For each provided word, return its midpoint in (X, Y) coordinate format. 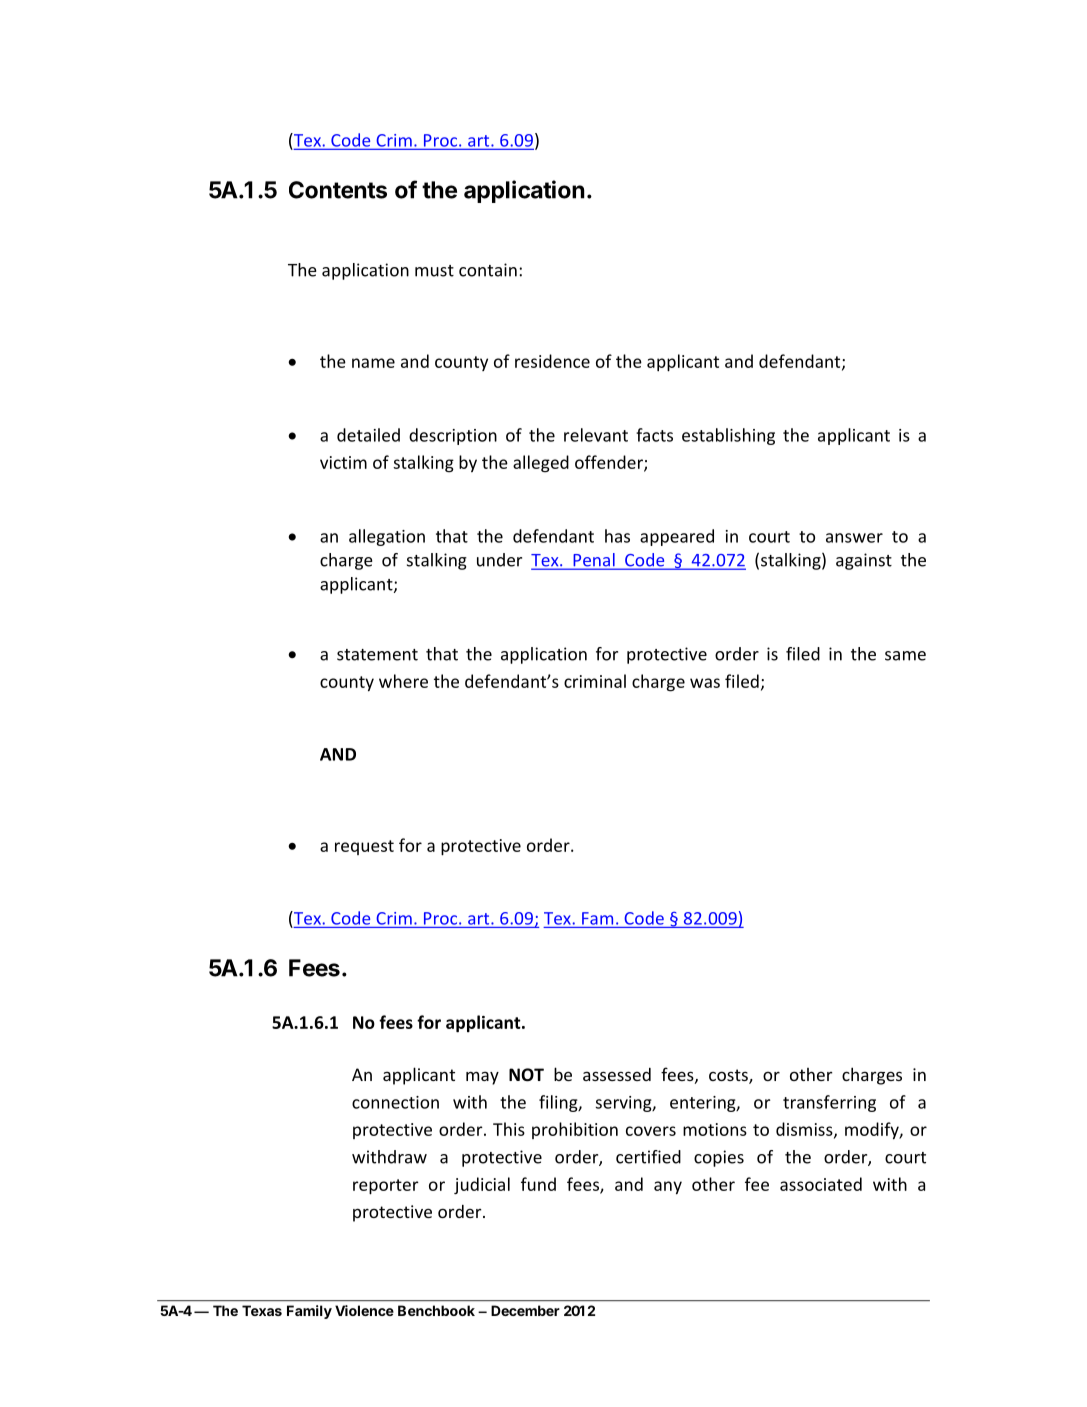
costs (729, 1076)
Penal (594, 561)
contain (488, 270)
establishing (728, 436)
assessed (617, 1074)
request (364, 847)
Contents (338, 190)
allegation (387, 537)
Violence (364, 1310)
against (864, 561)
